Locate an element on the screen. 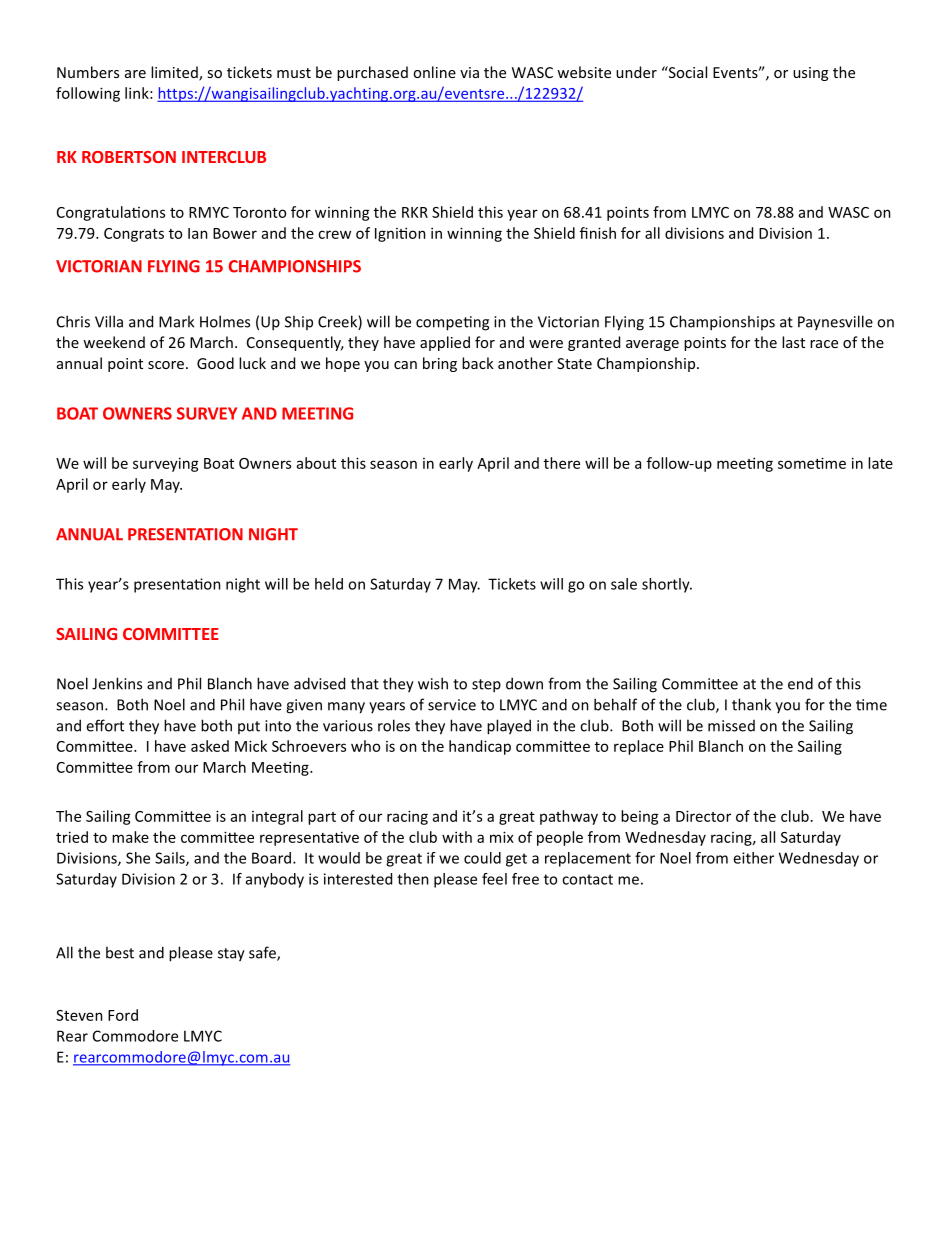  Ford is located at coordinates (123, 1015).
